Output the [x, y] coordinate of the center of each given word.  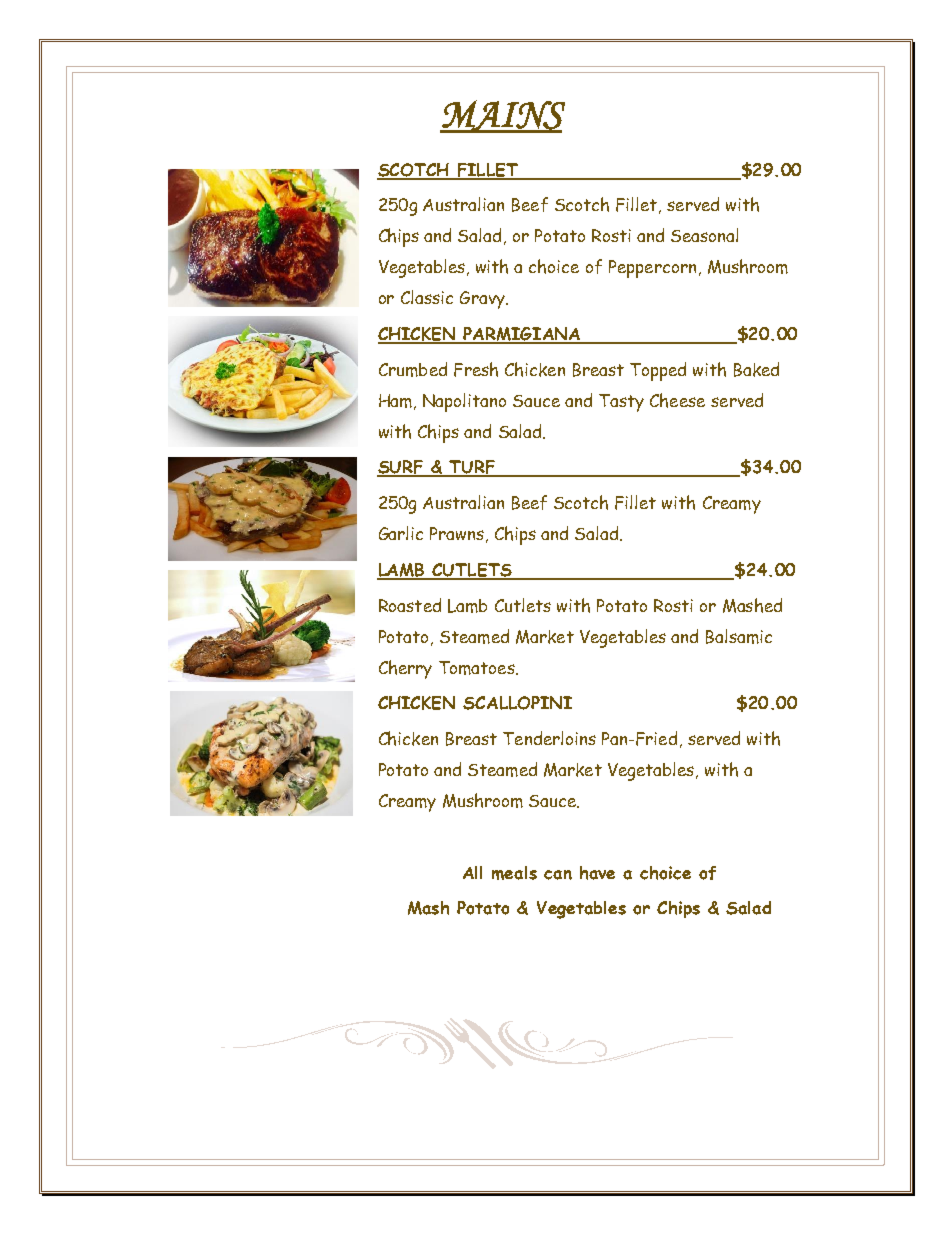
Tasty [621, 403]
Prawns [457, 533]
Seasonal [704, 235]
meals [514, 873]
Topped [658, 371]
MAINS [502, 116]
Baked [756, 369]
